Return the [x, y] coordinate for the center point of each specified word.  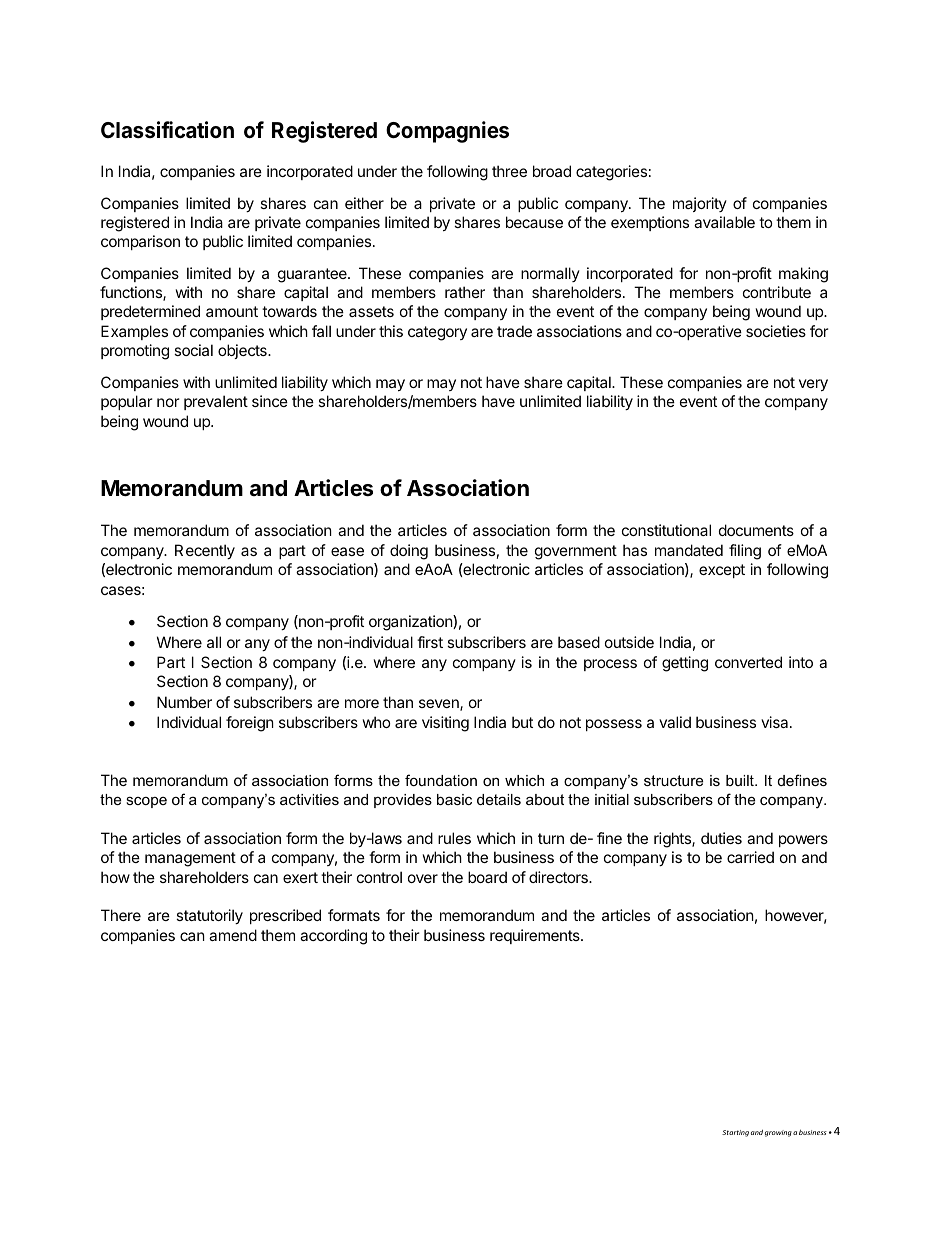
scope [146, 802]
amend [233, 935]
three [509, 171]
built [741, 780]
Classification [167, 130]
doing [409, 552]
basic [454, 799]
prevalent [216, 402]
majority [700, 204]
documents [756, 530]
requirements [536, 936]
